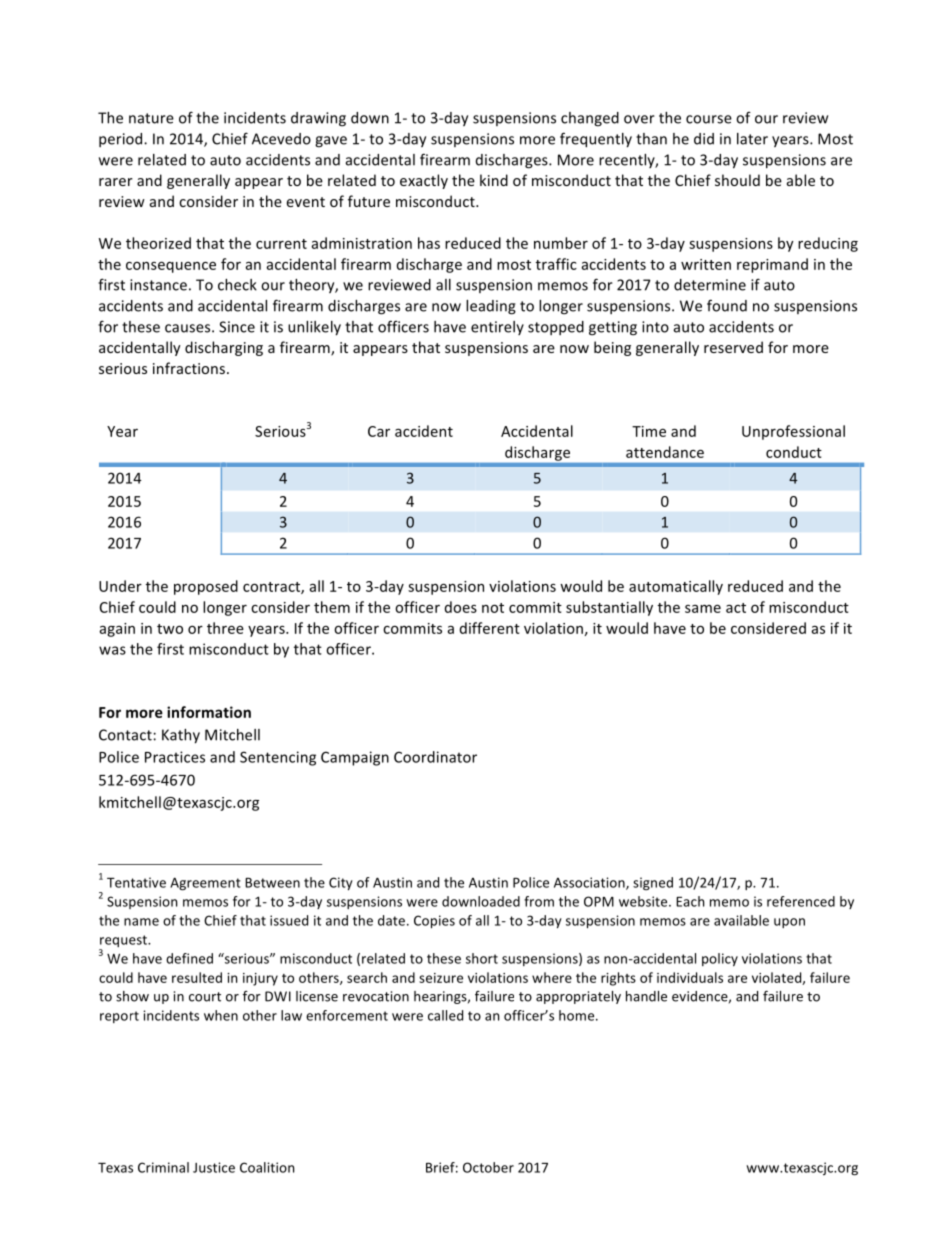 This screenshot has height=1233, width=952. Describe the element at coordinates (214, 1167) in the screenshot. I see `Justice` at that location.
